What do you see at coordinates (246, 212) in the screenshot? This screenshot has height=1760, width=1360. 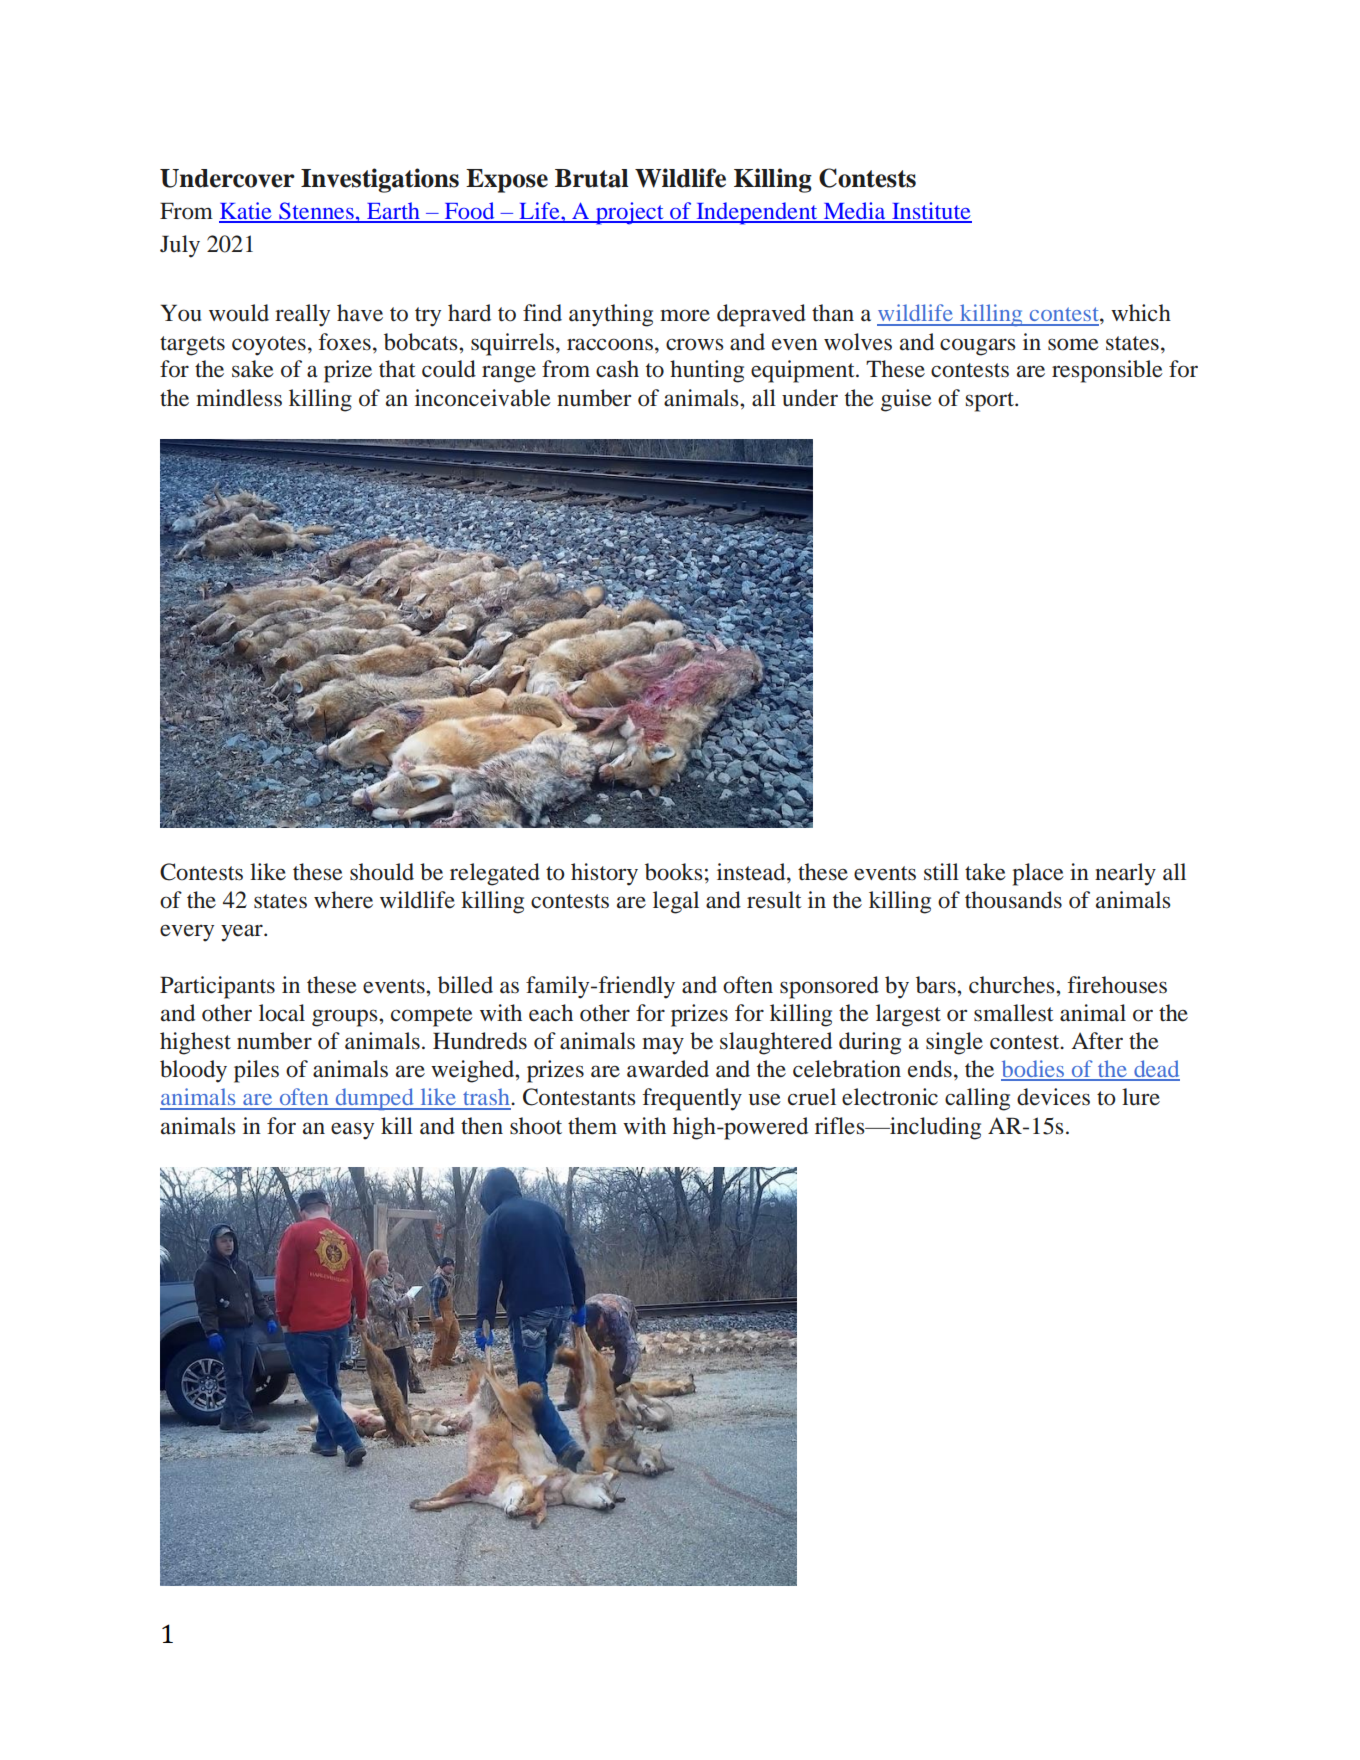 I see `Katie` at bounding box center [246, 212].
